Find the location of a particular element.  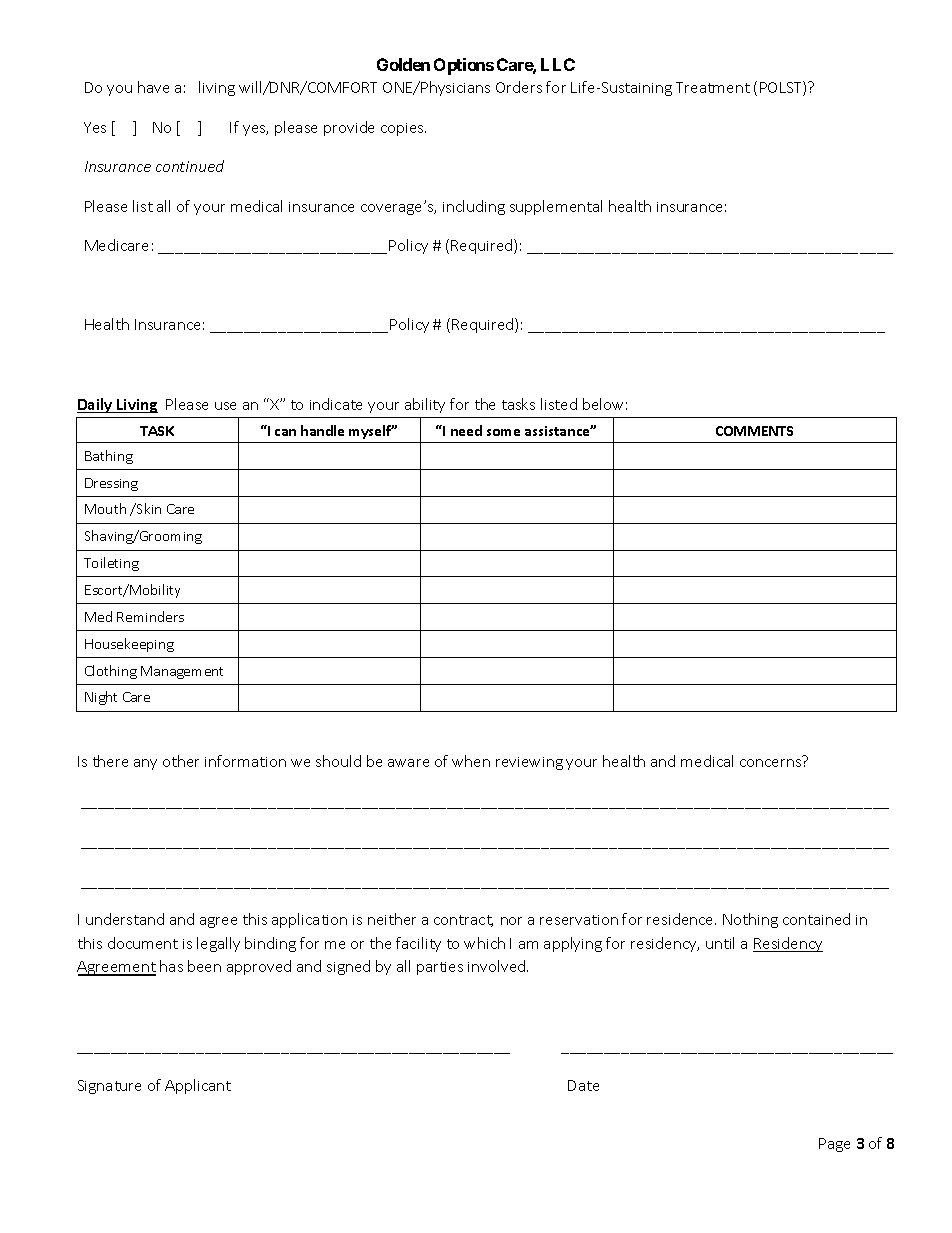

COMMENTS is located at coordinates (754, 431).
